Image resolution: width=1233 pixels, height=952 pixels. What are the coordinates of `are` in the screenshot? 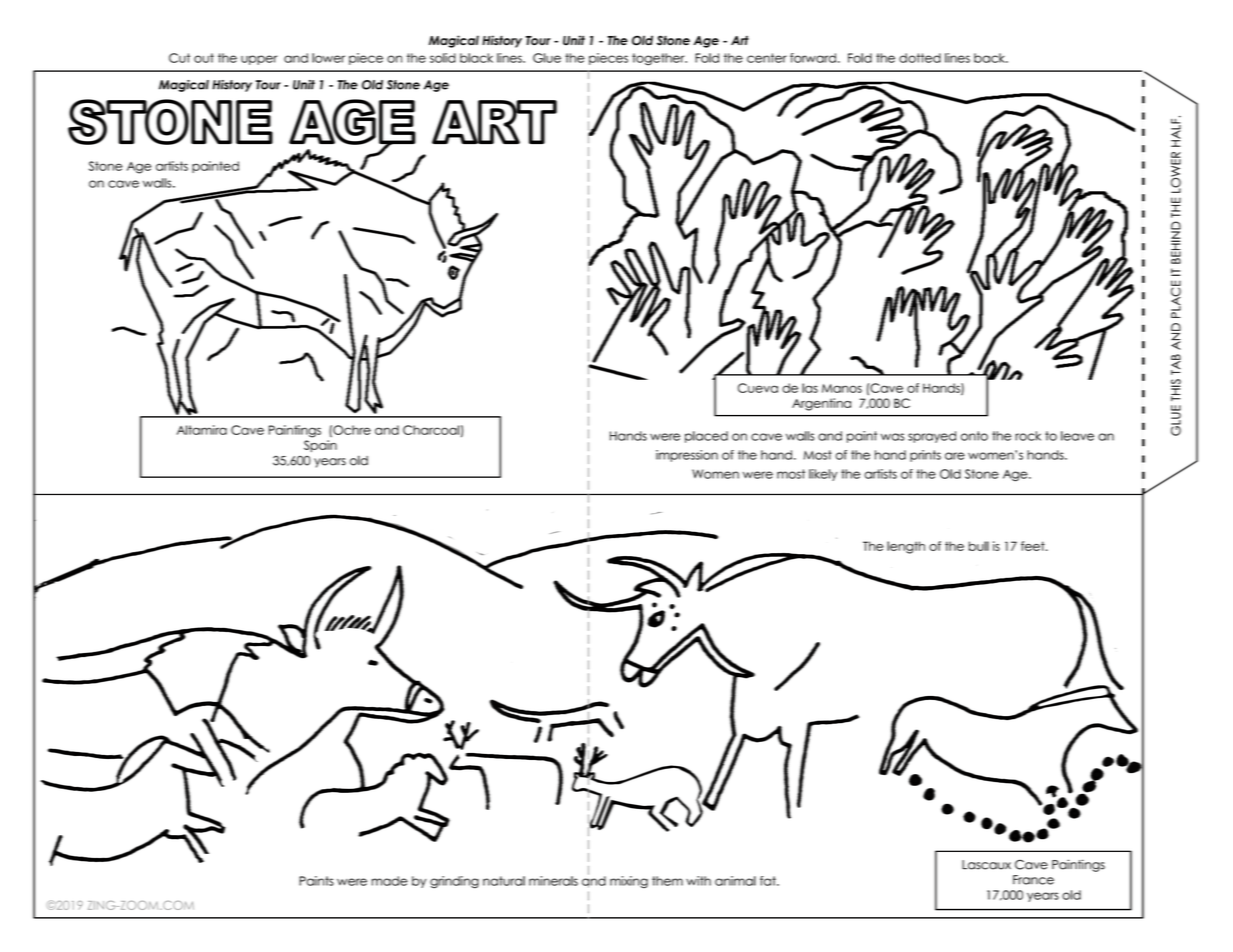 It's located at (955, 456).
